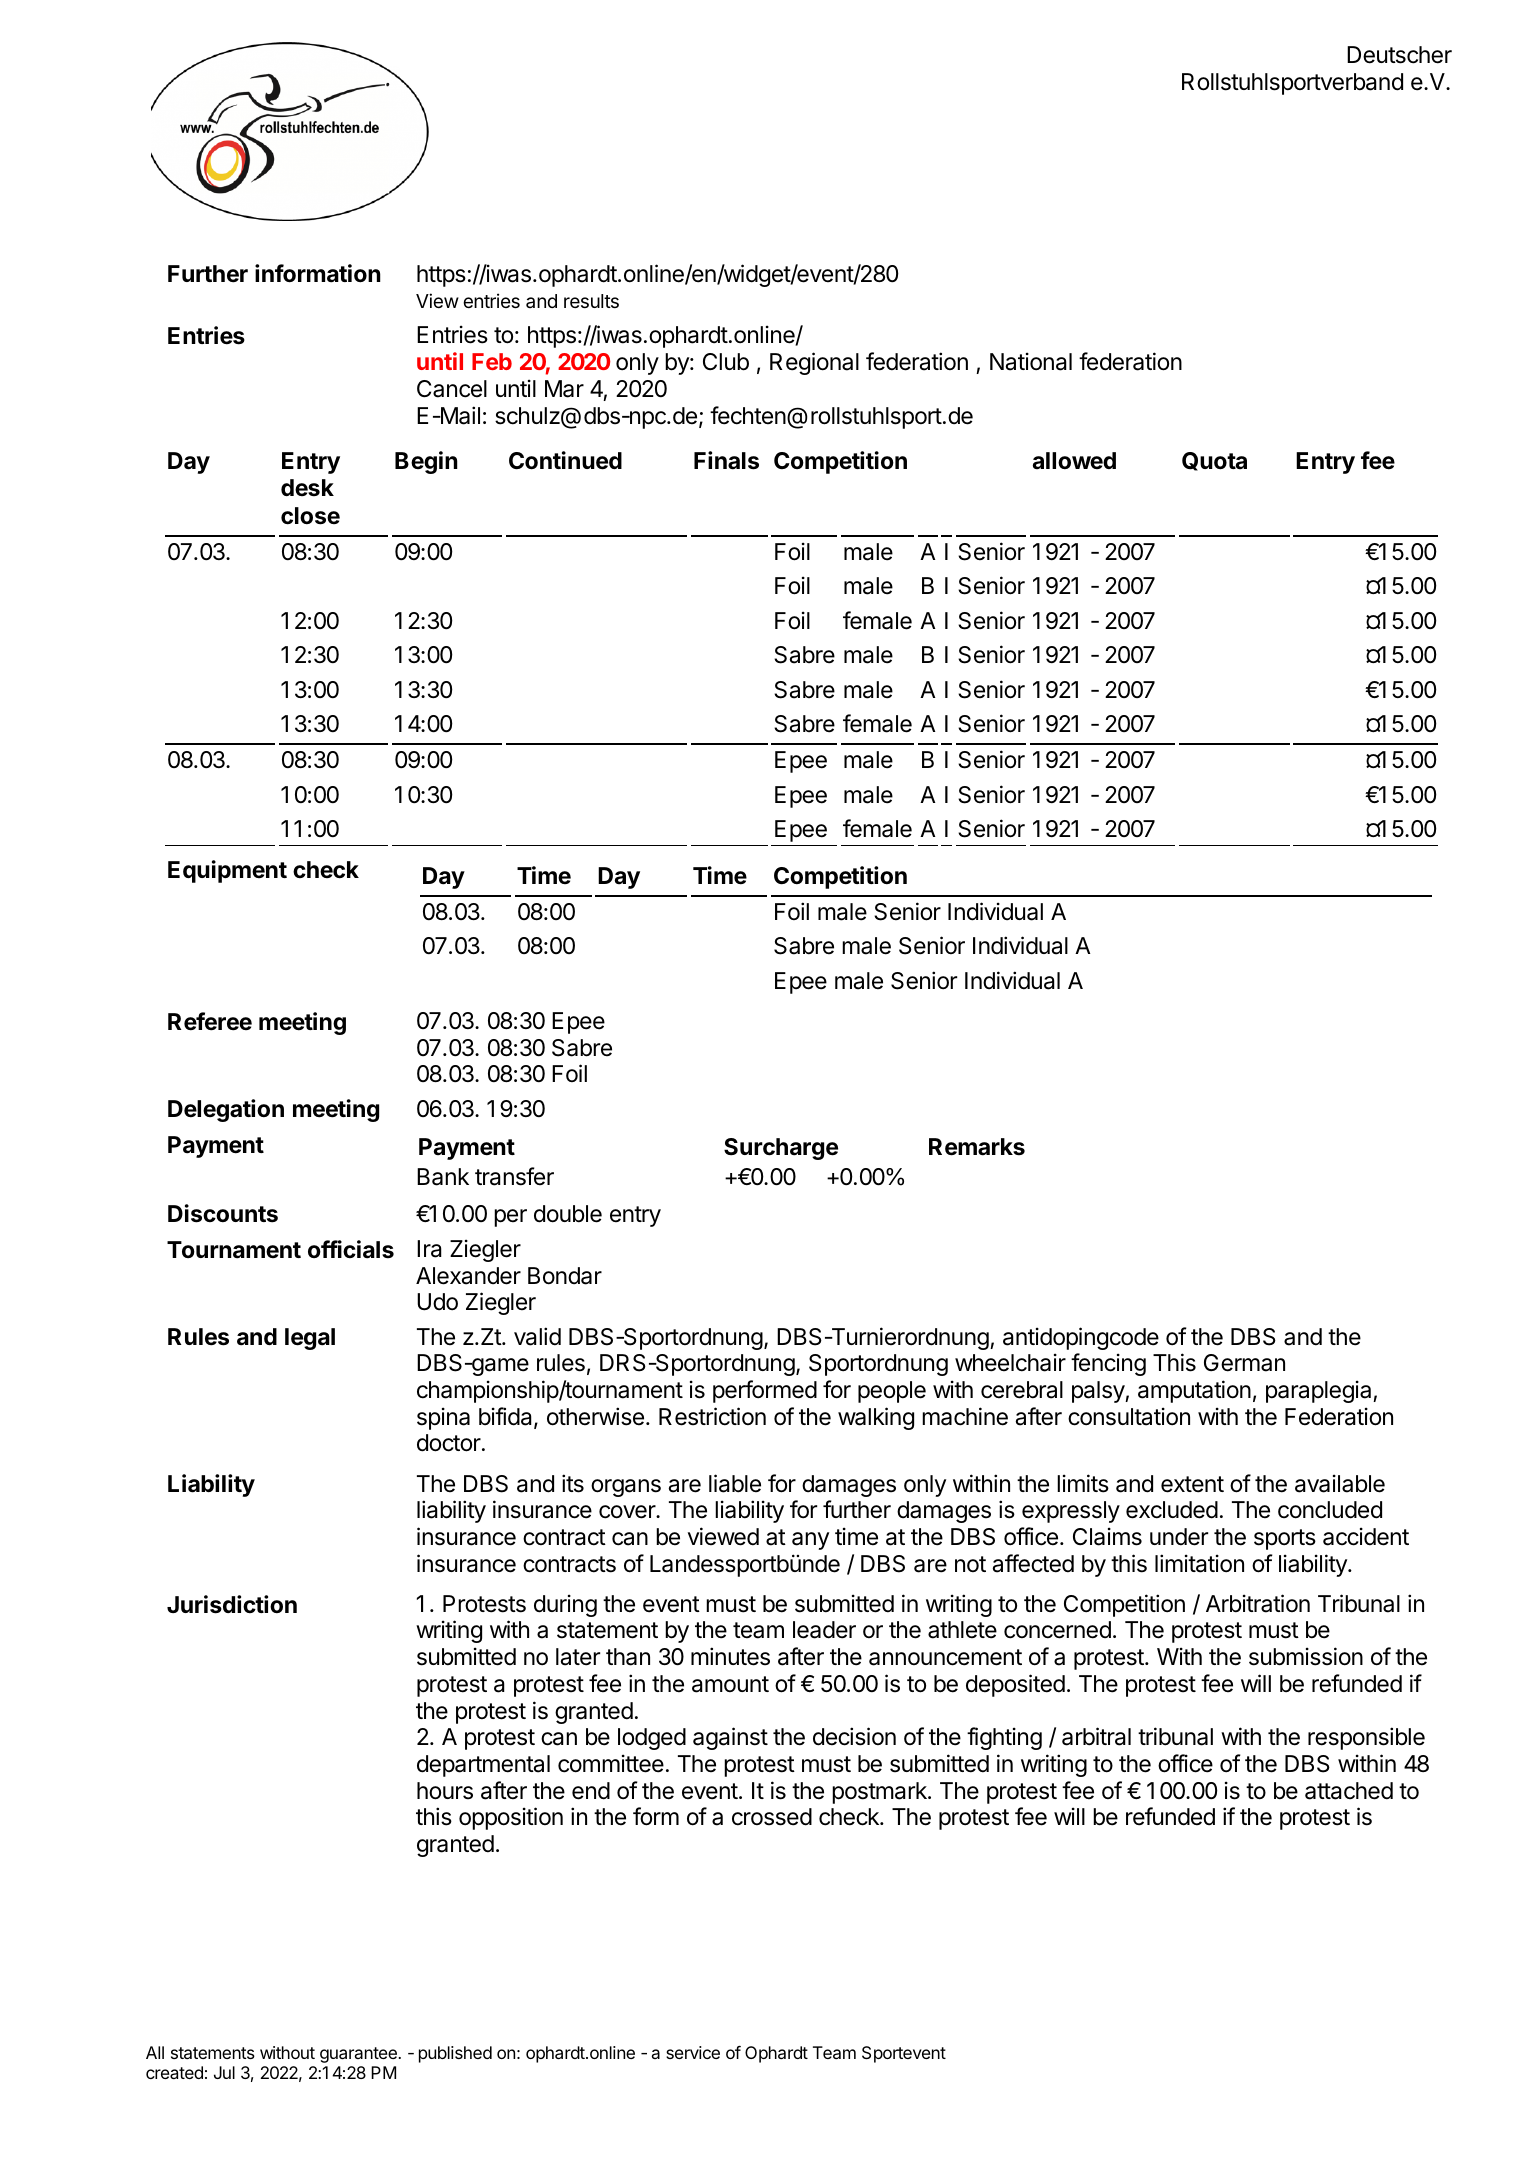  Describe the element at coordinates (310, 1339) in the document. I see `legal` at that location.
